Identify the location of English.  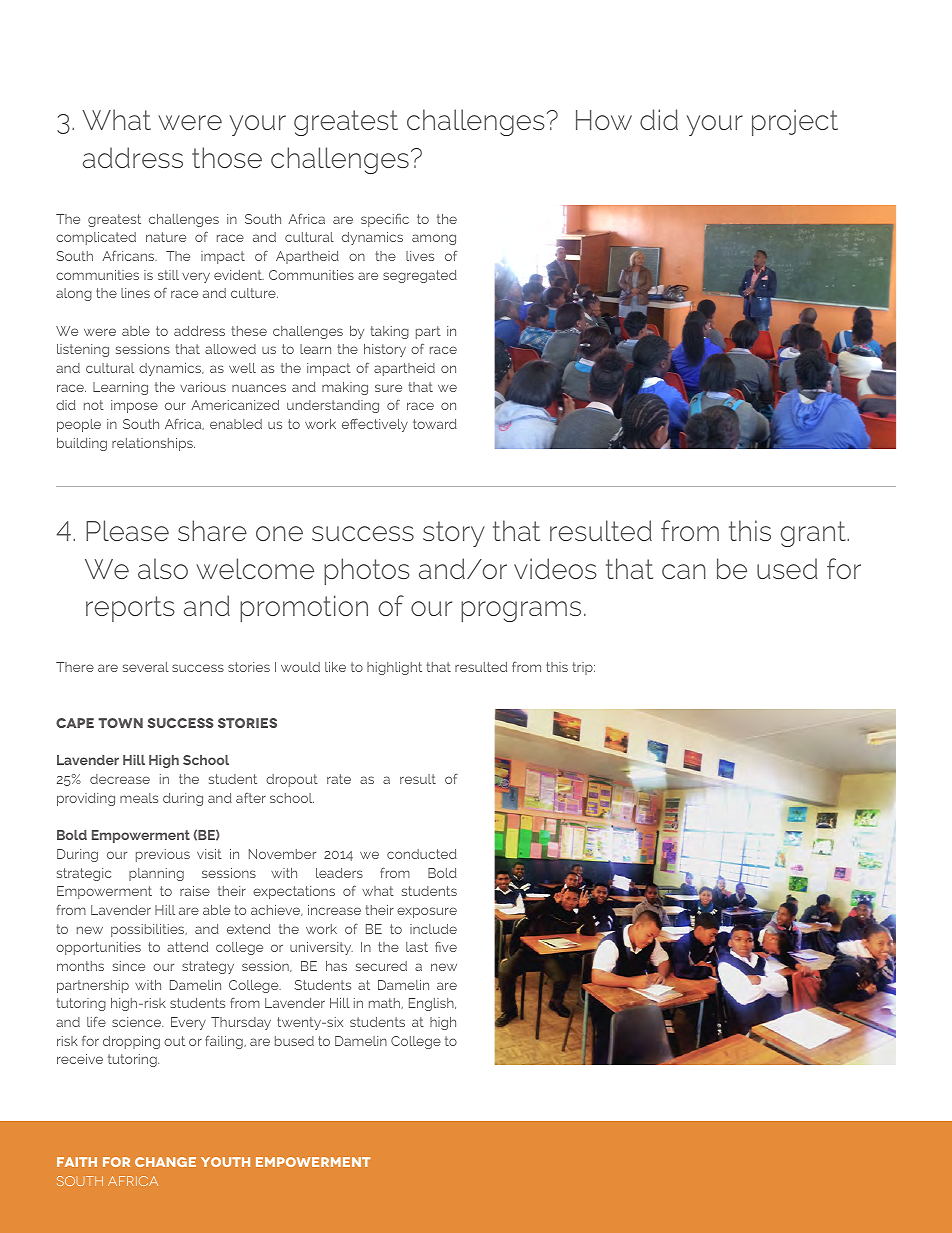
(432, 1004).
